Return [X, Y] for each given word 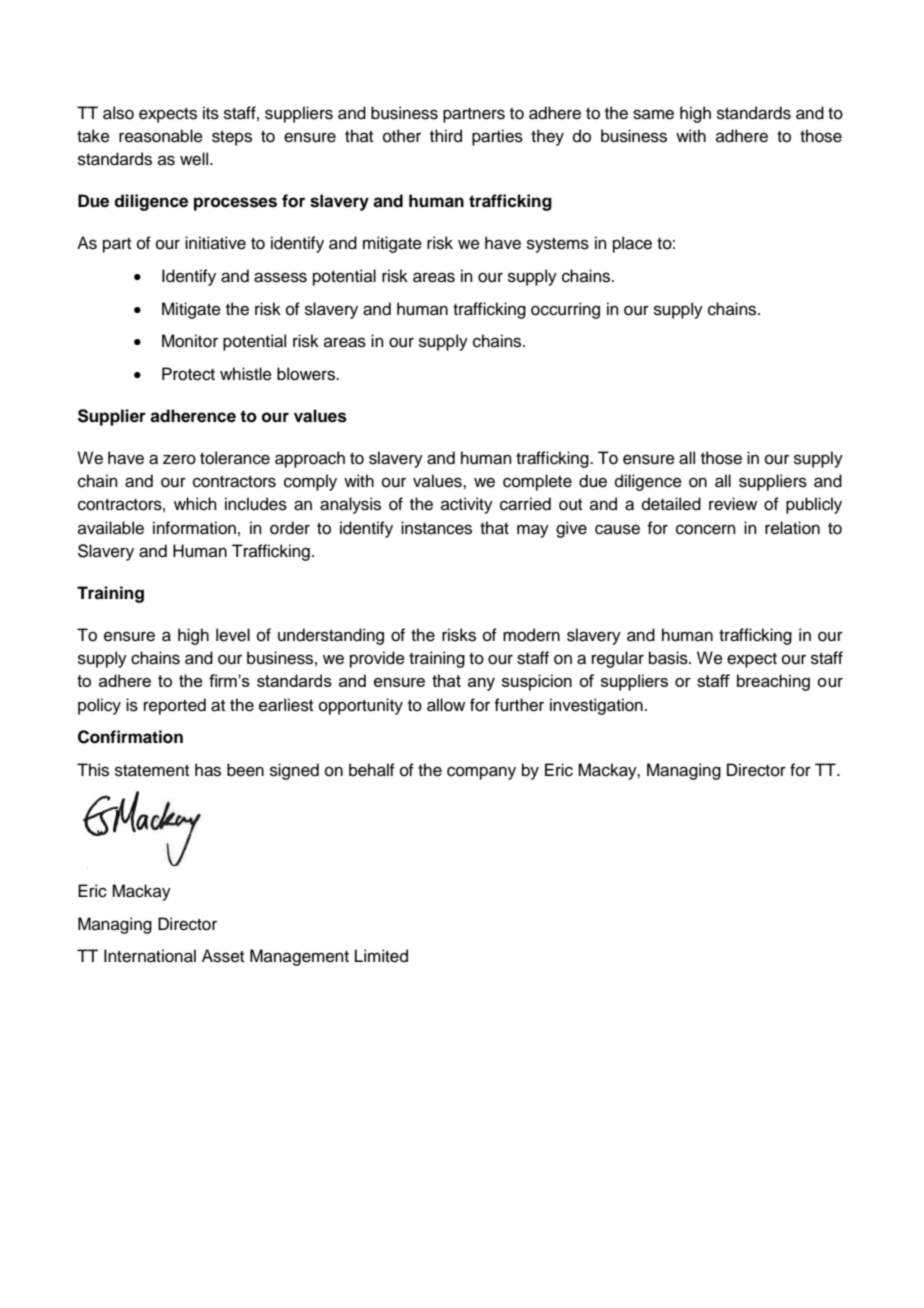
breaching [773, 682]
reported [175, 706]
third [446, 136]
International [150, 956]
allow [446, 705]
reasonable [161, 136]
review [733, 504]
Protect [188, 374]
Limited [381, 956]
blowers [307, 374]
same [653, 114]
